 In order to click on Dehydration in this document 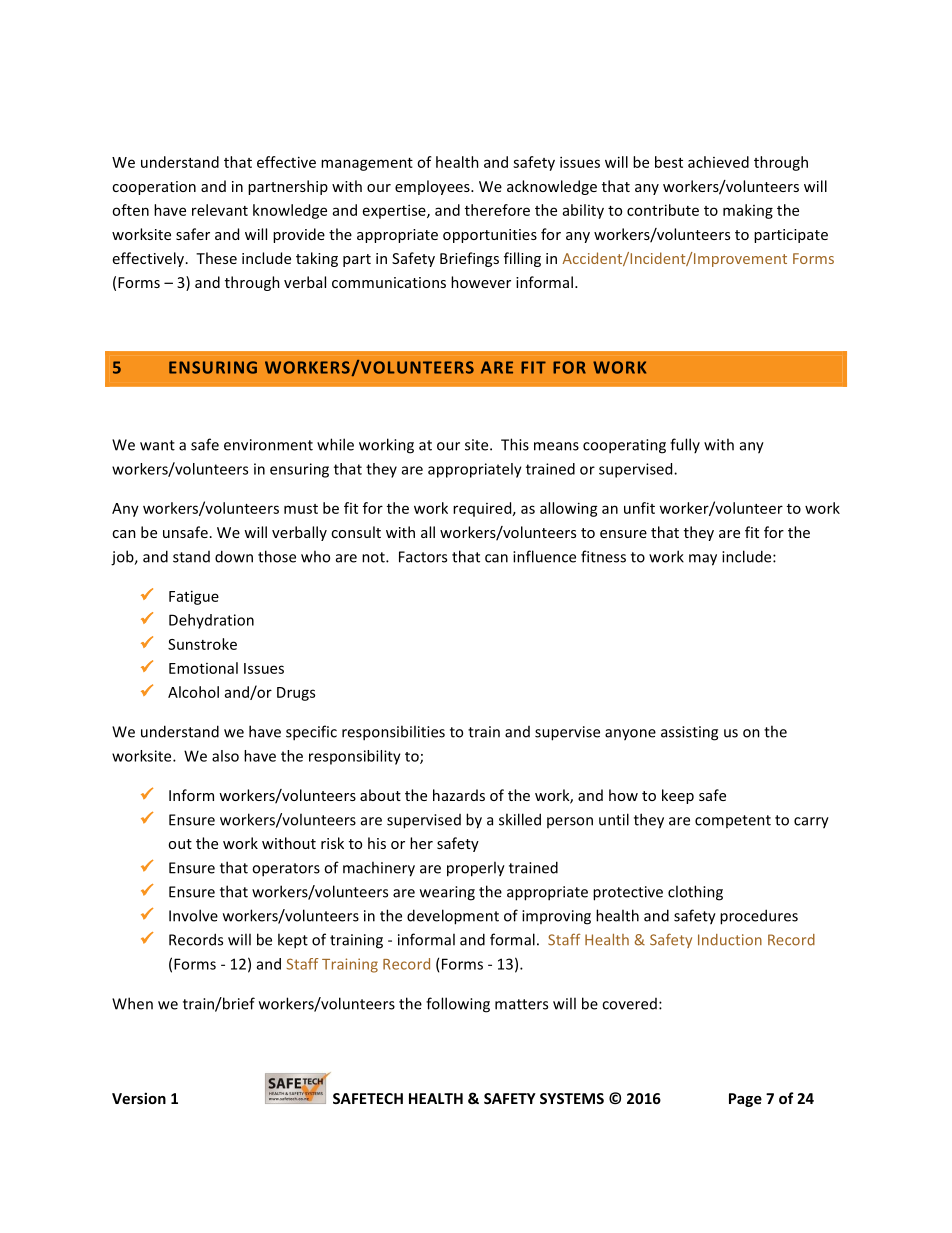, I will do `click(211, 621)`.
